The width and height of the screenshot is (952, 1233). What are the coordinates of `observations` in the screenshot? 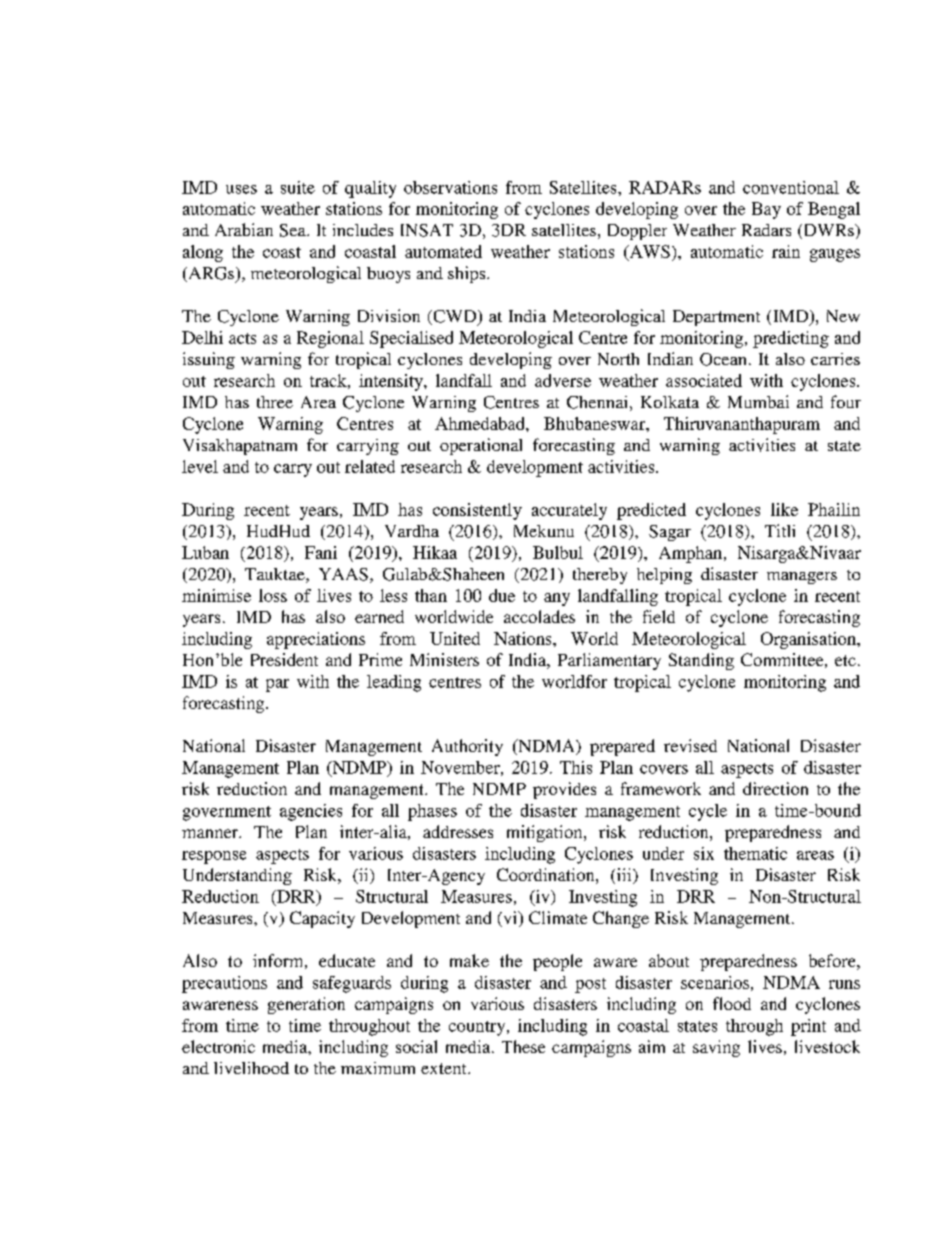 It's located at (450, 187).
